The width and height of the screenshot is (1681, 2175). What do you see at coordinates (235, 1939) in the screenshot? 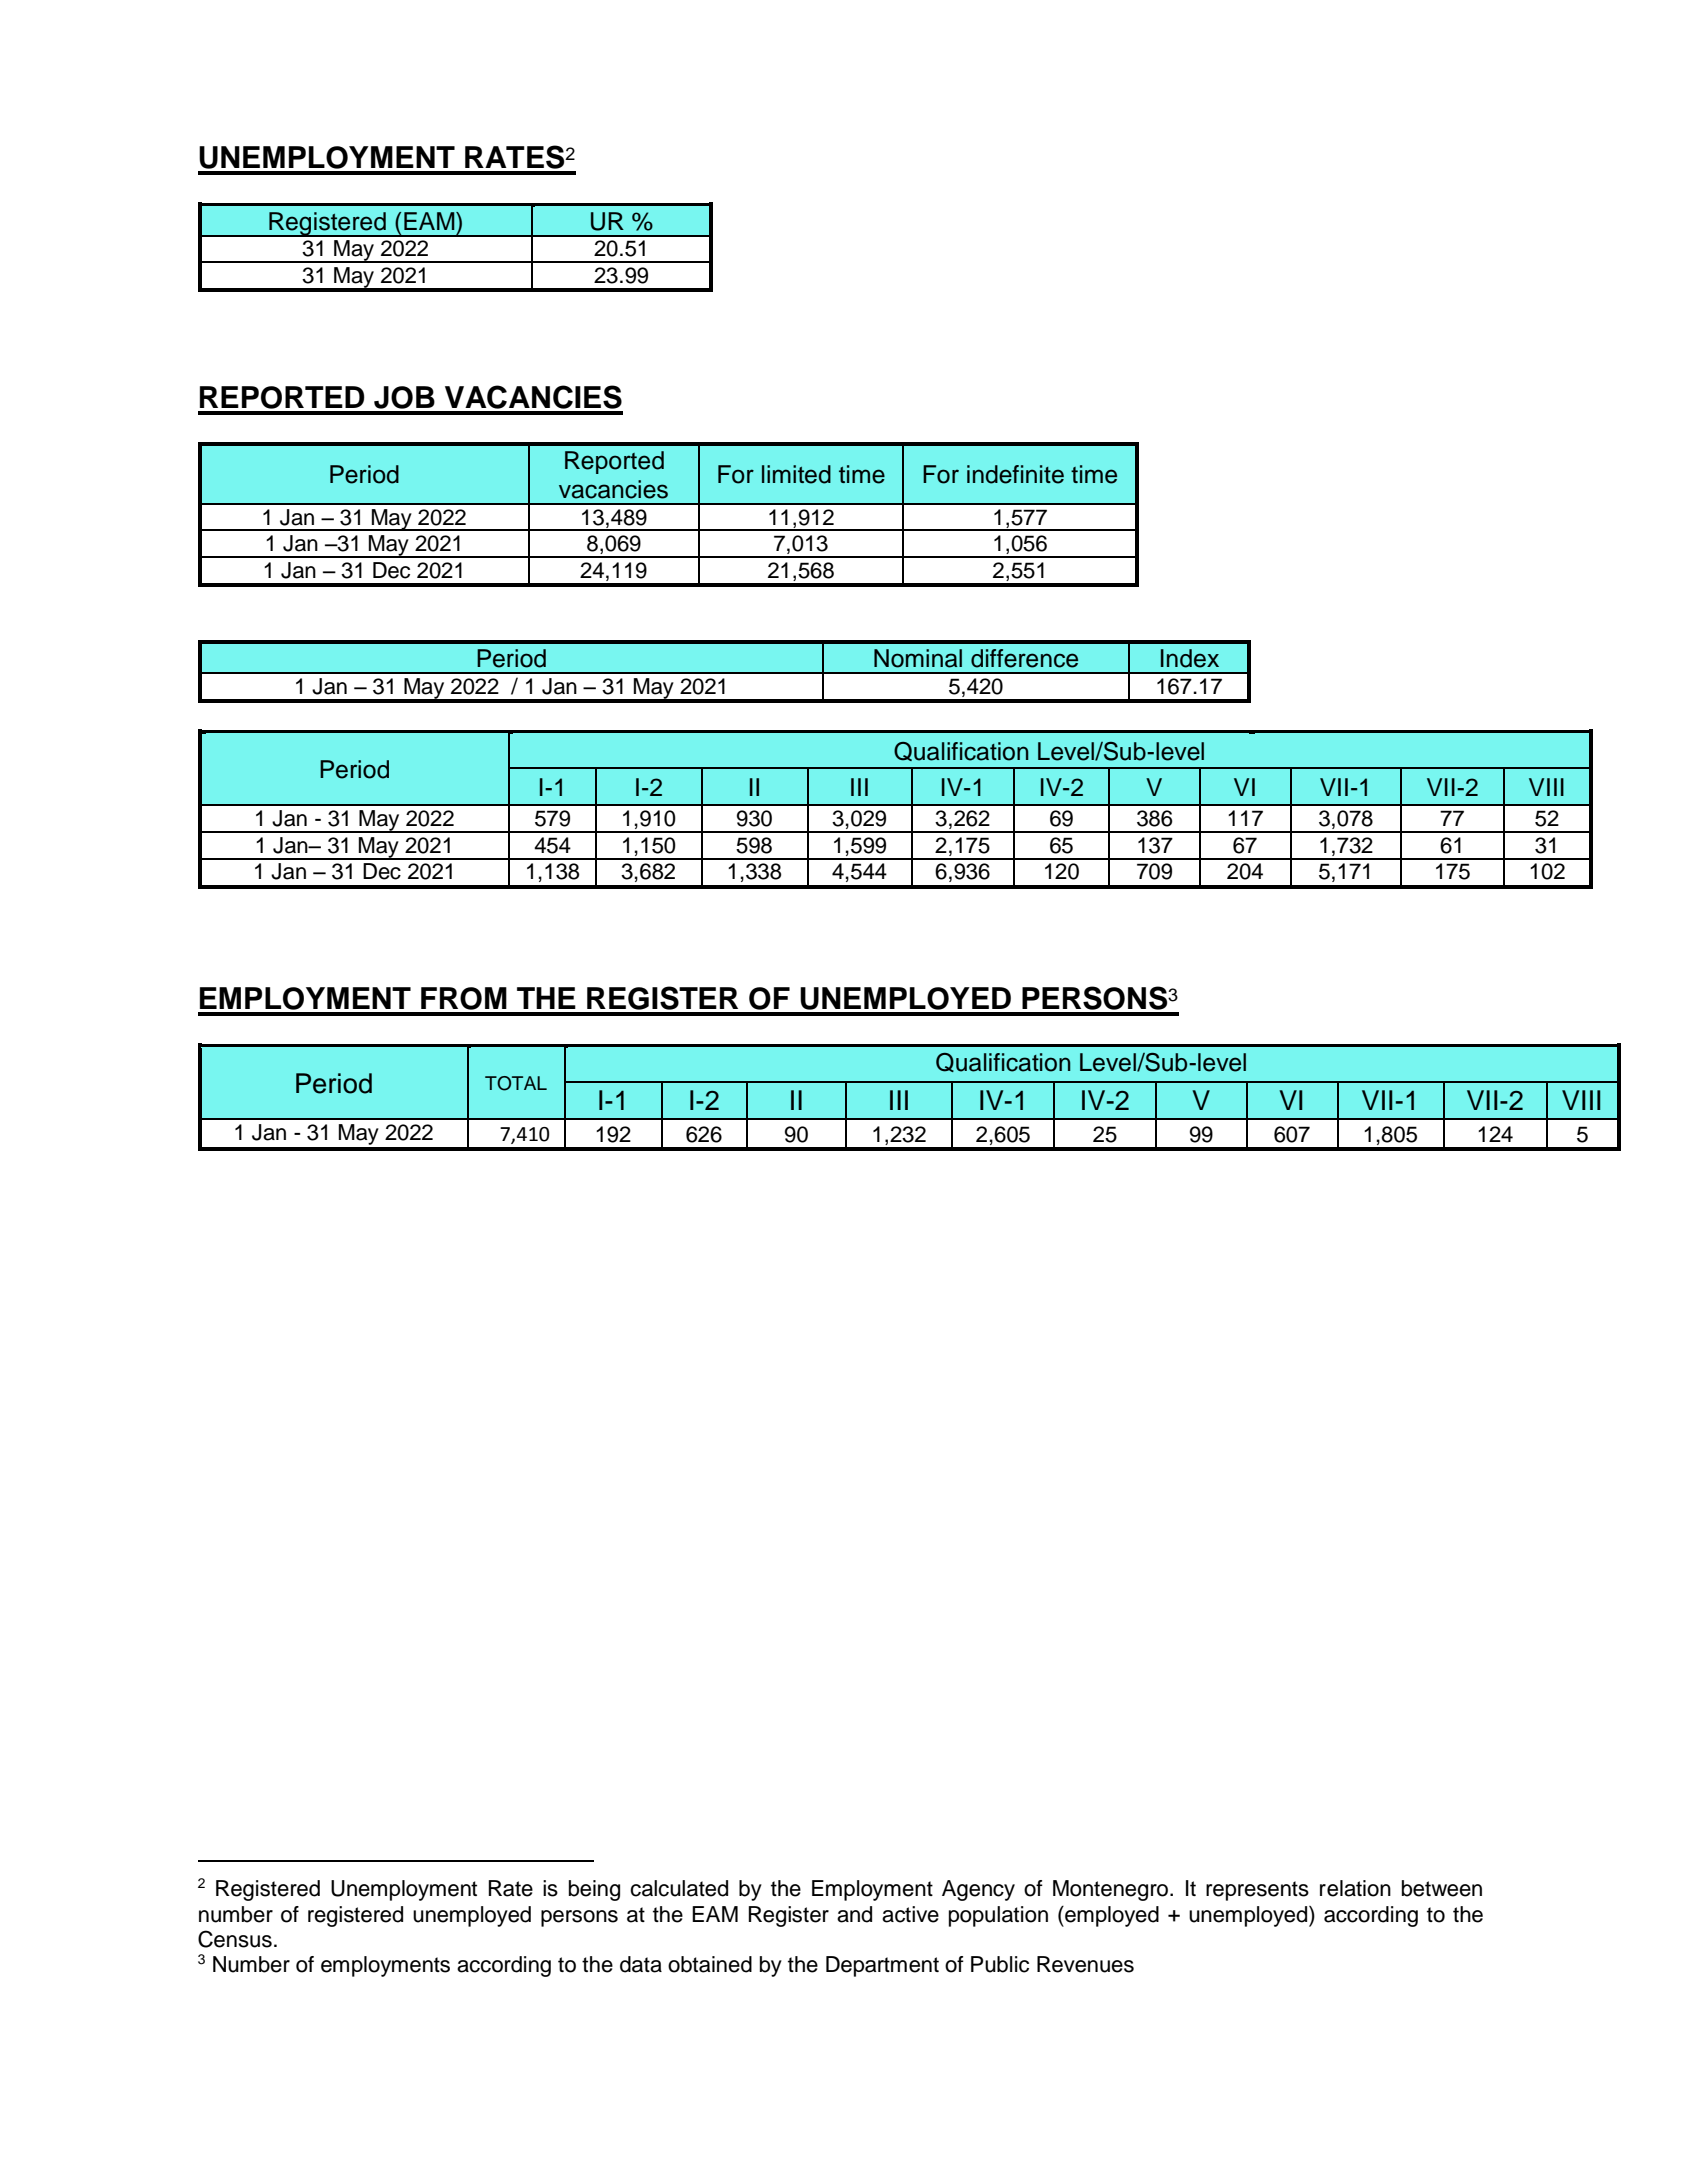
I see `Census` at bounding box center [235, 1939].
